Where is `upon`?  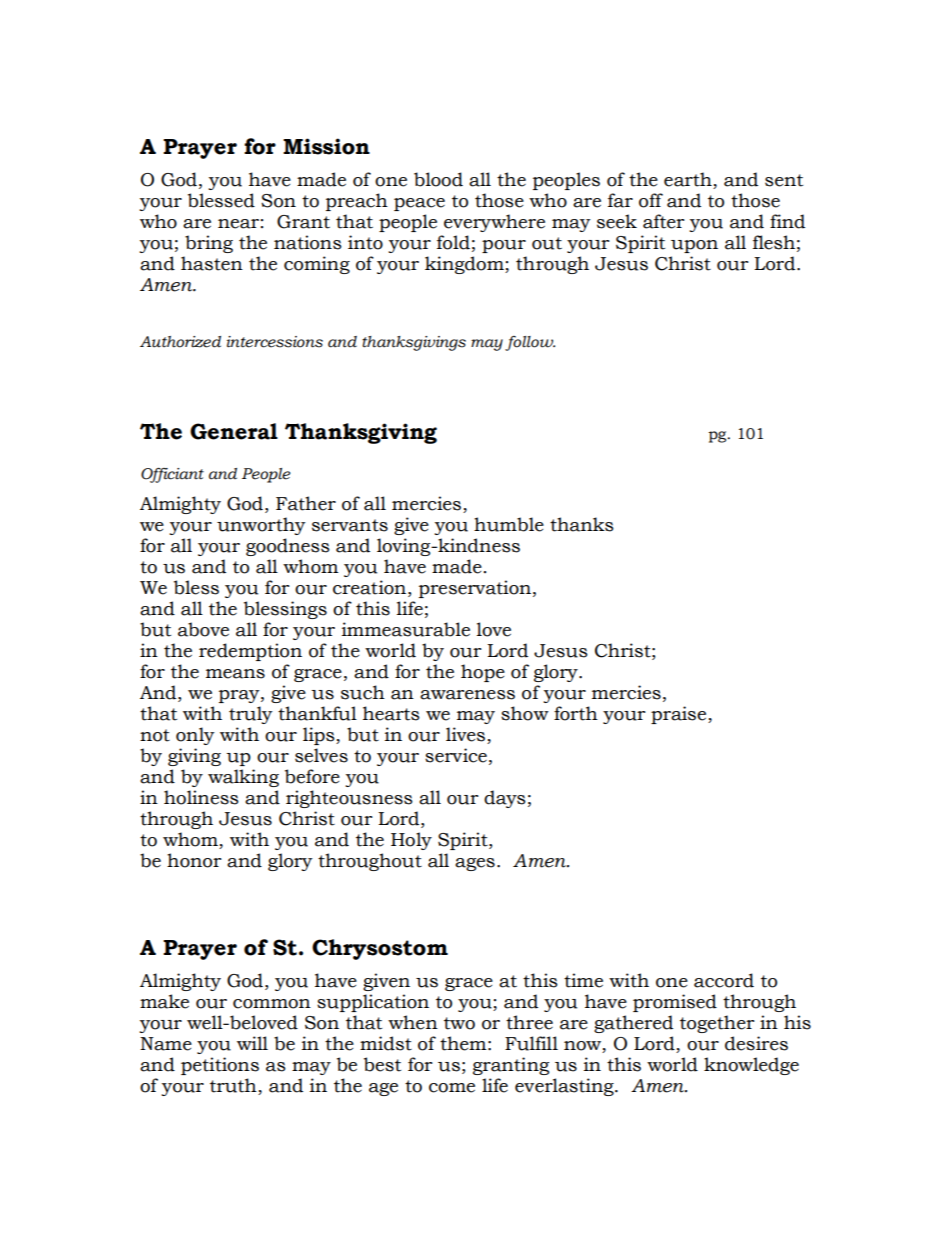
upon is located at coordinates (694, 246).
